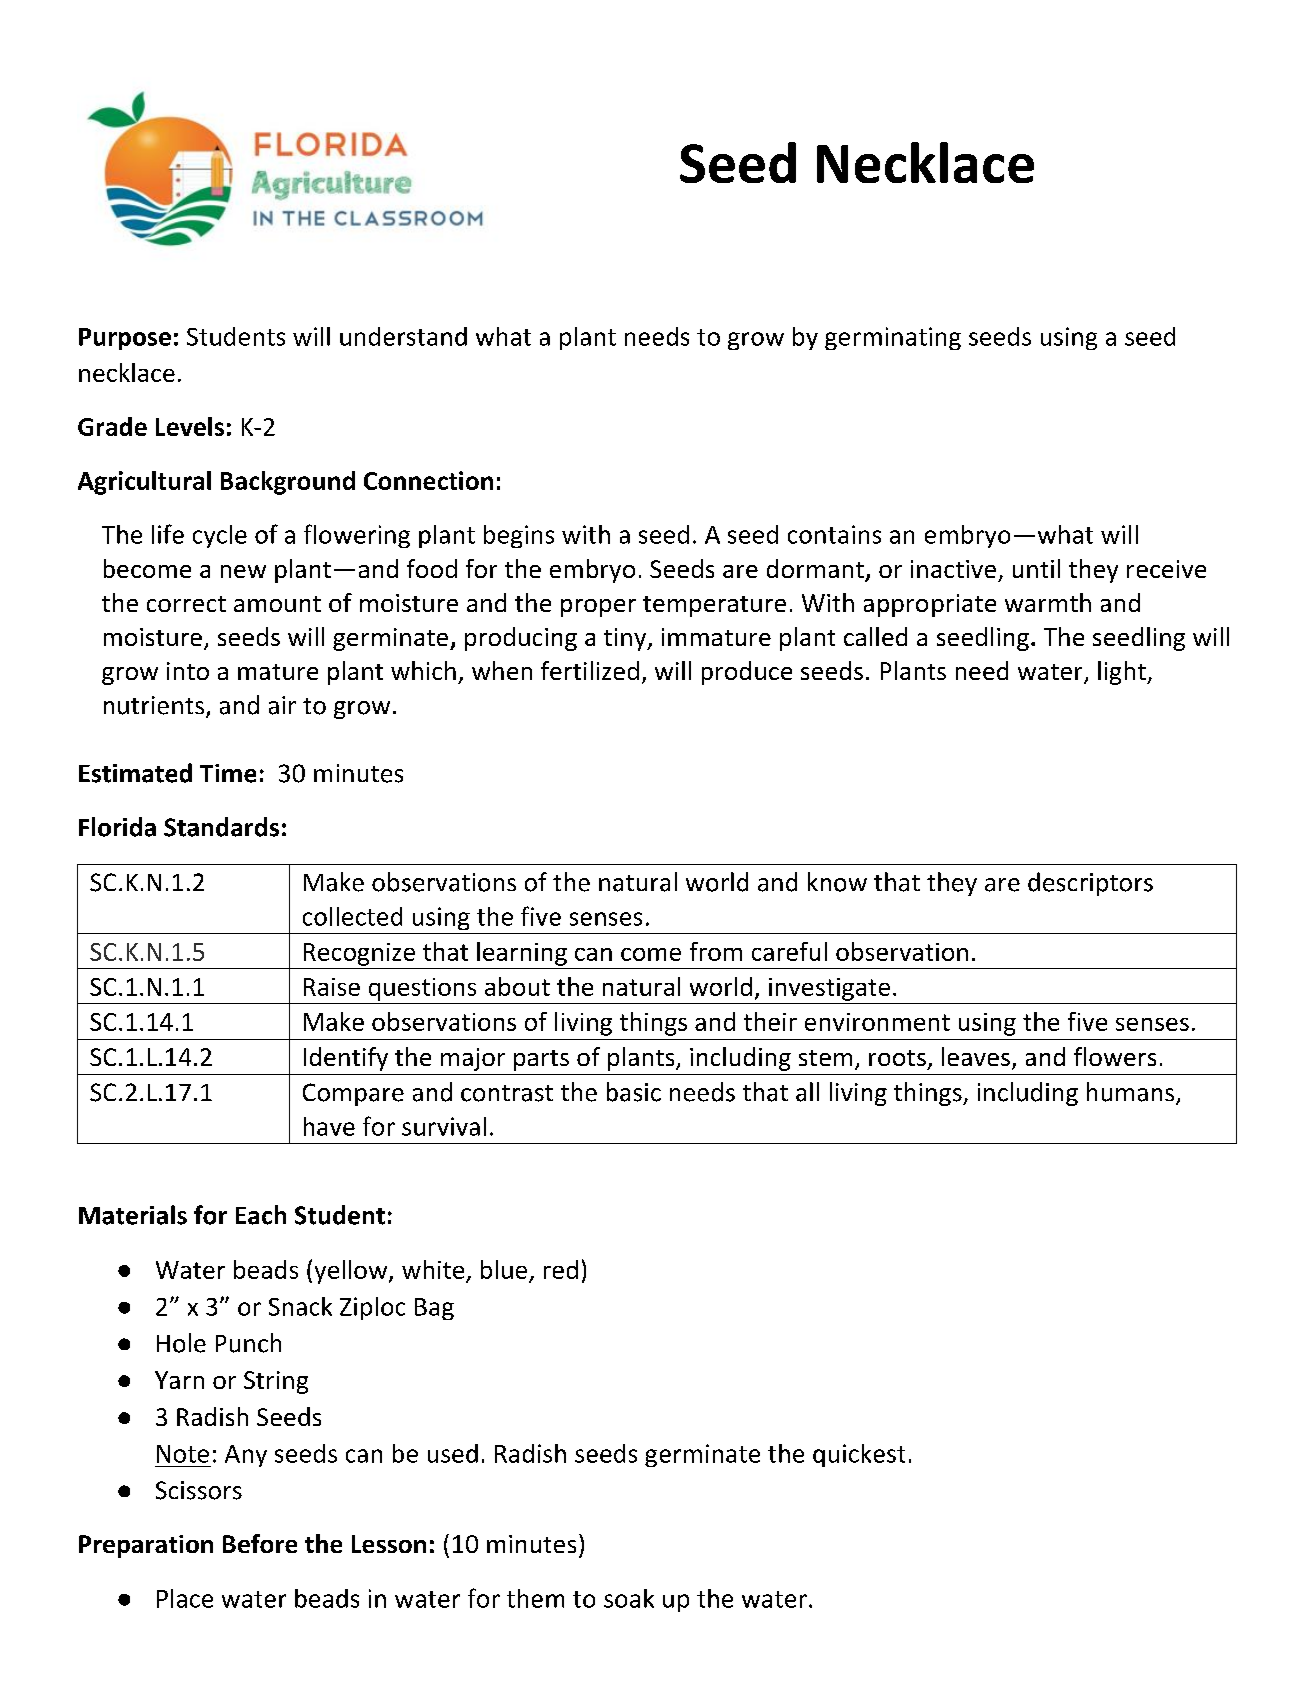 The height and width of the screenshot is (1701, 1314). What do you see at coordinates (403, 336) in the screenshot?
I see `understand` at bounding box center [403, 336].
